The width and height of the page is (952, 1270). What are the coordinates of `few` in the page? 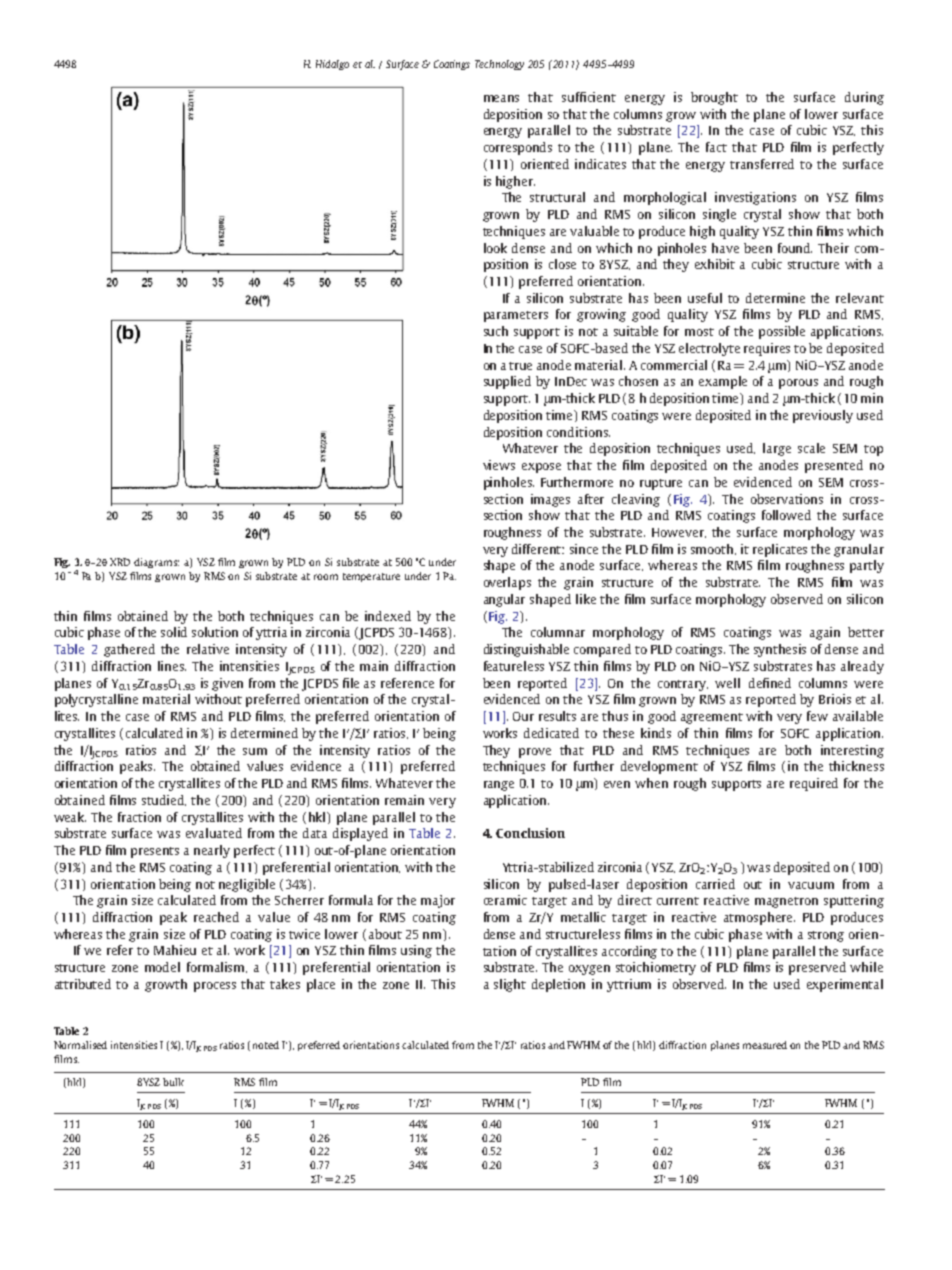 It's located at (817, 716).
